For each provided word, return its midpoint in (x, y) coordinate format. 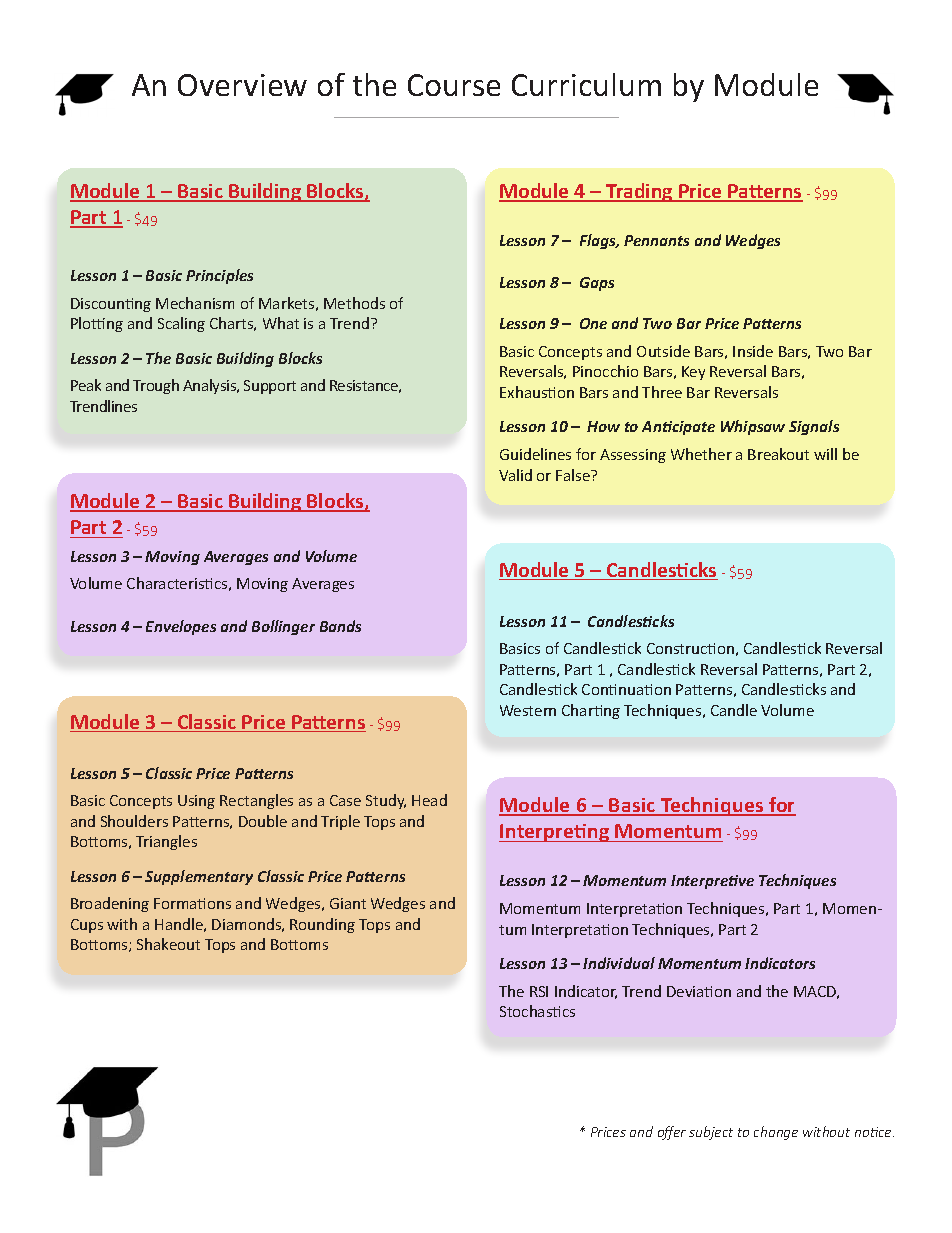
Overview (242, 85)
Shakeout (168, 944)
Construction (690, 648)
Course (454, 85)
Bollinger (283, 627)
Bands (340, 626)
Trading (639, 192)
